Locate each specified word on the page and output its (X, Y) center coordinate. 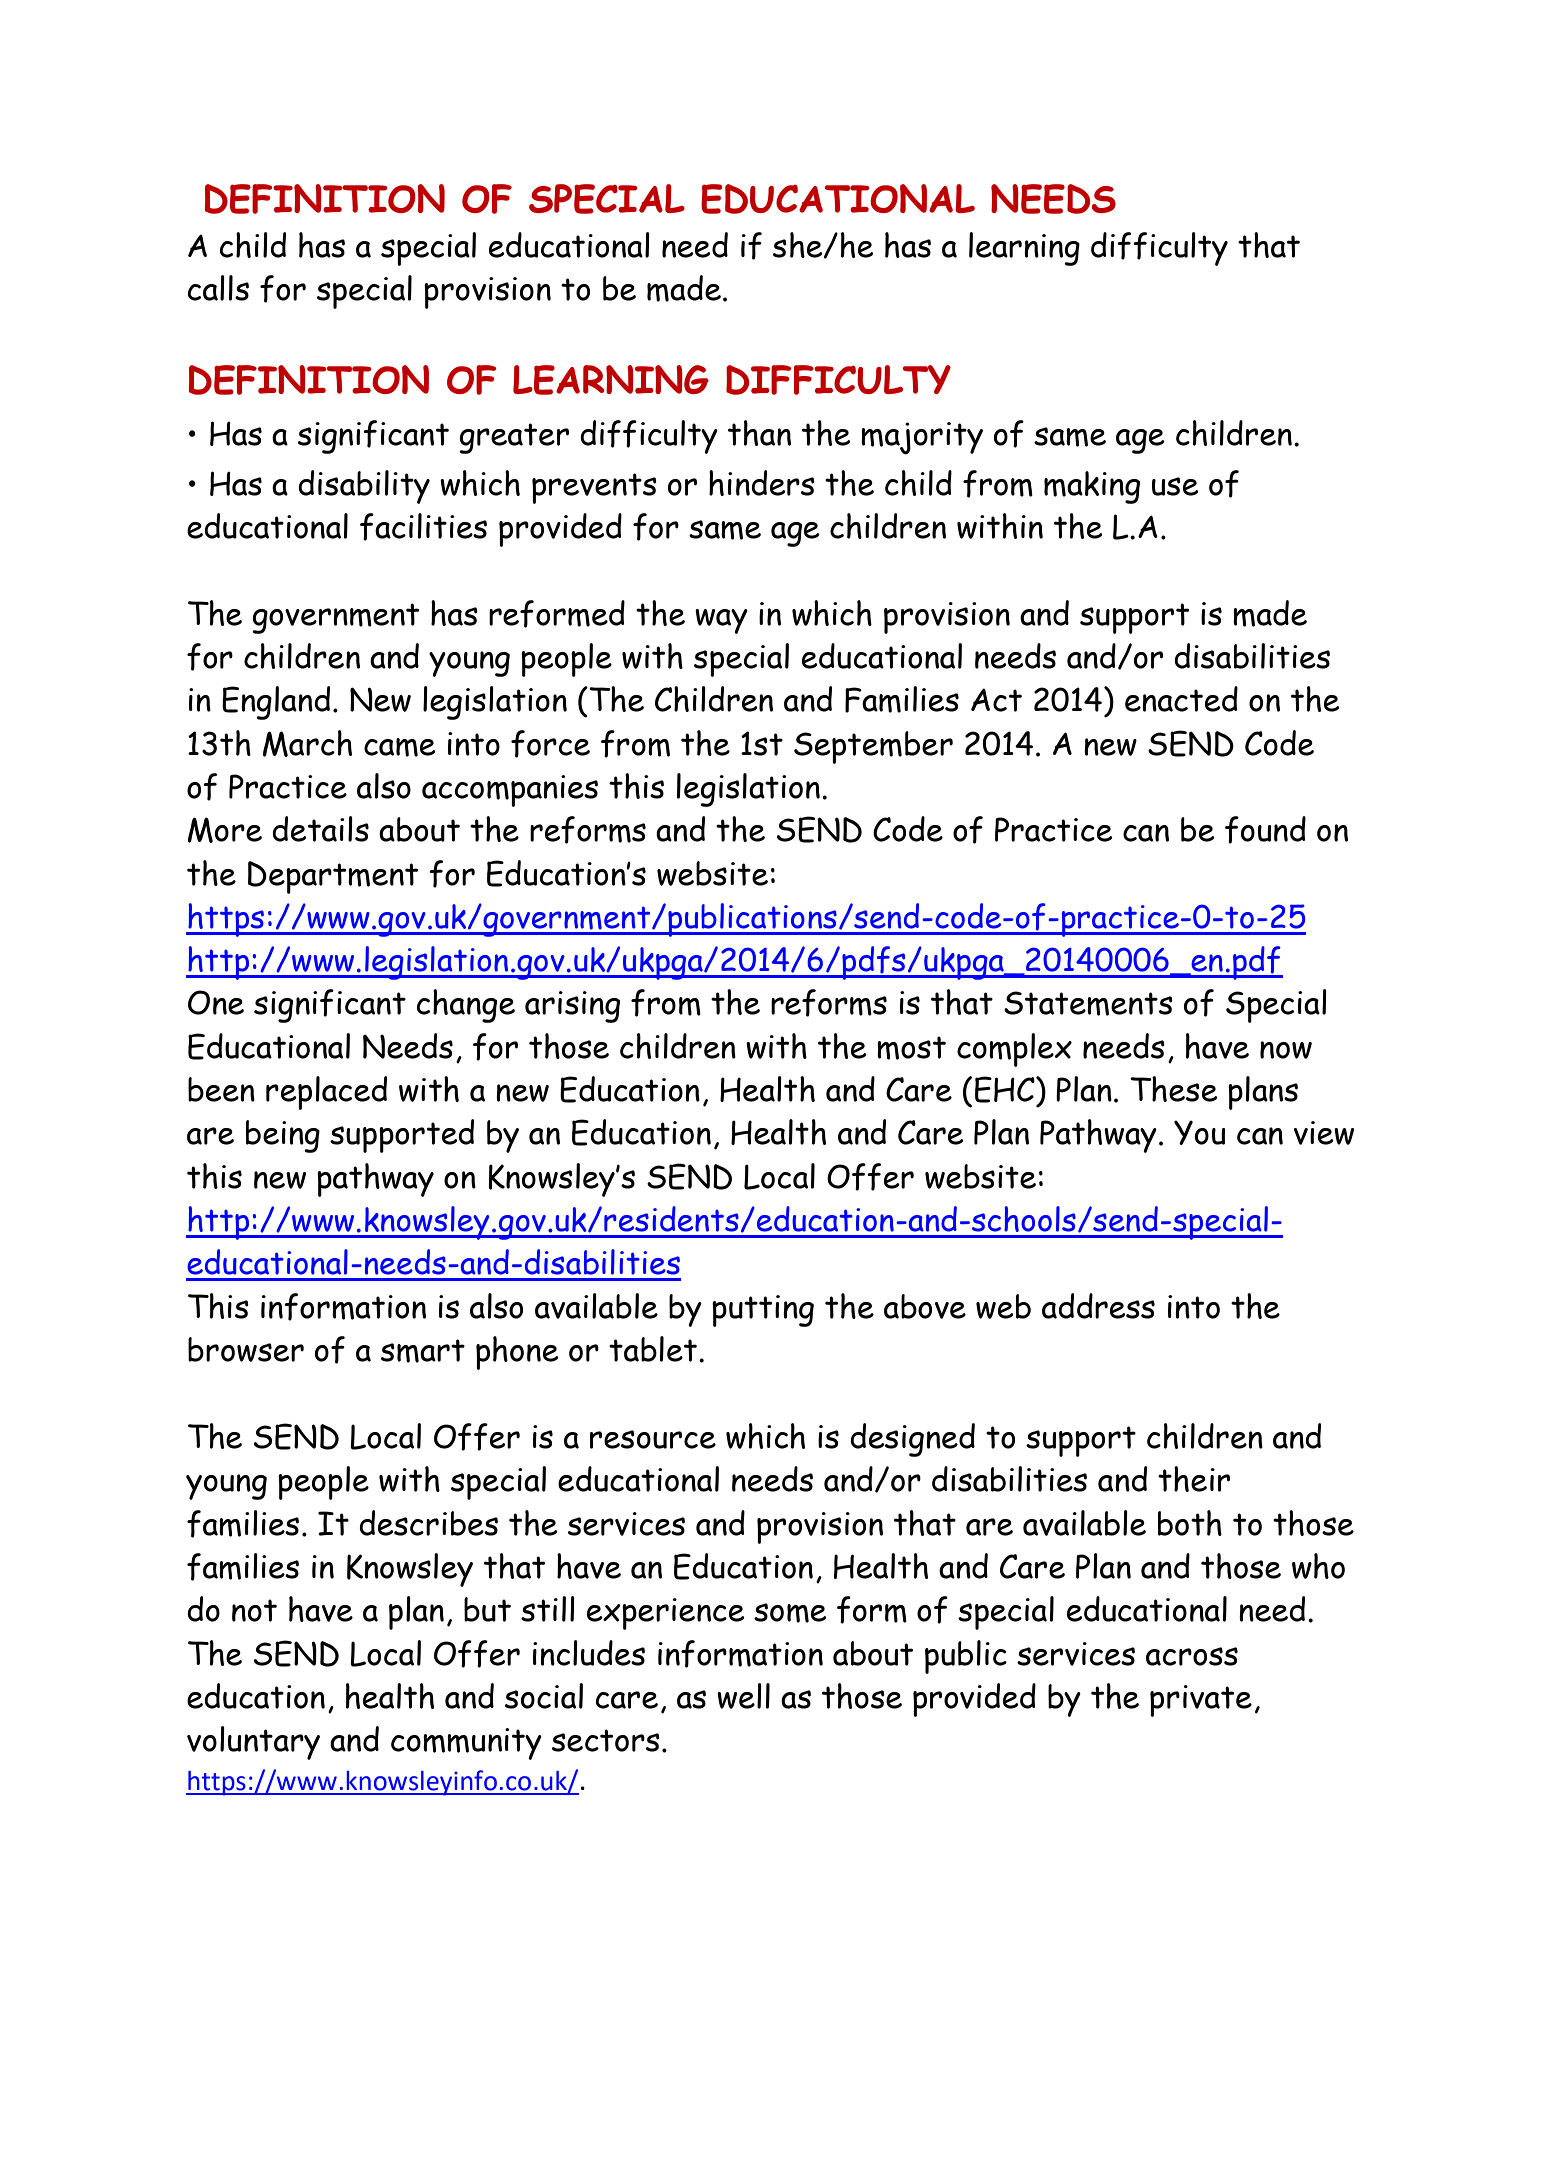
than (759, 433)
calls (218, 288)
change (466, 1006)
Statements (1088, 1003)
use (1175, 486)
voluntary (253, 1743)
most (911, 1048)
